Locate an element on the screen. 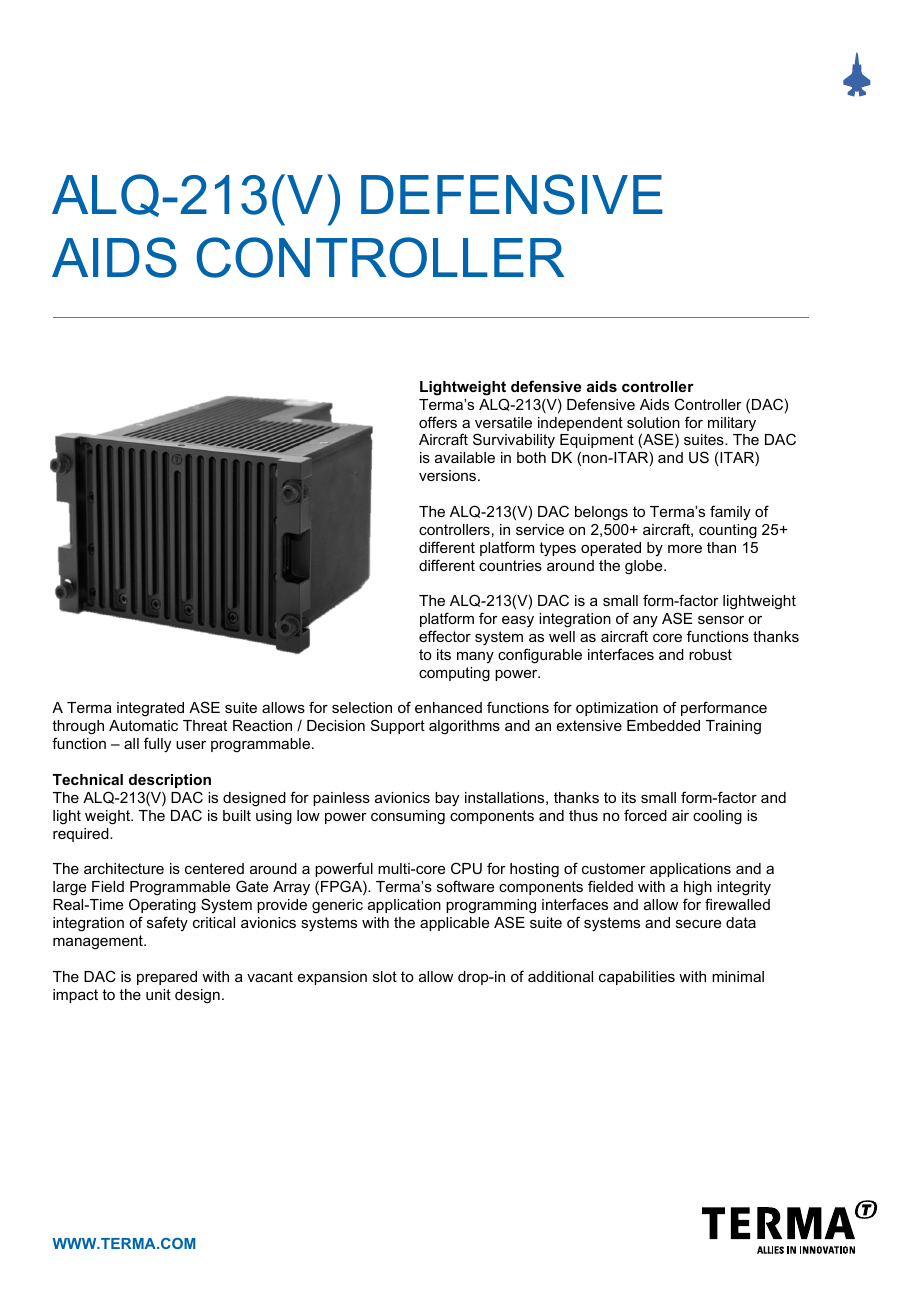 Image resolution: width=924 pixels, height=1308 pixels. prepared is located at coordinates (167, 978).
